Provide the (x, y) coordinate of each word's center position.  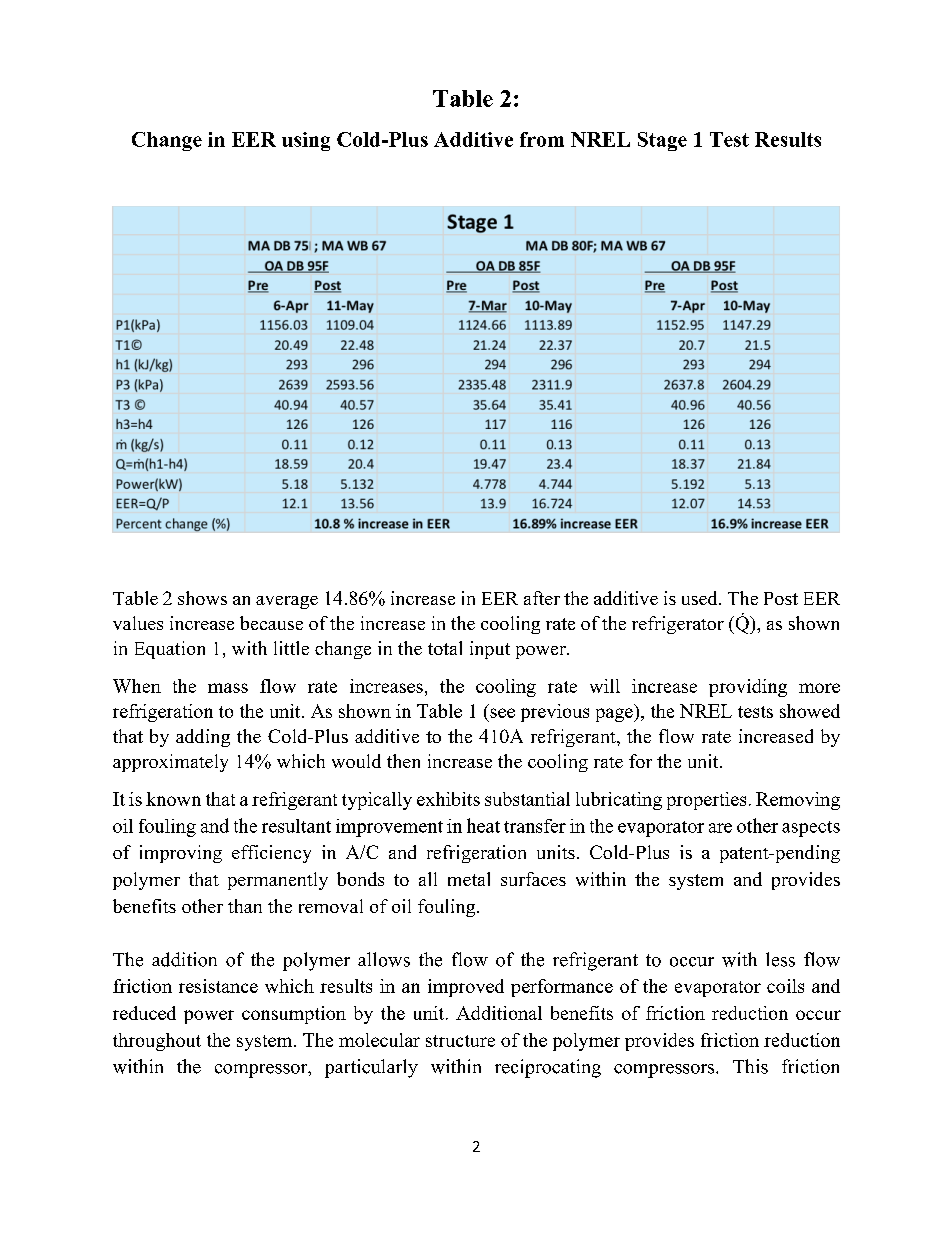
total (445, 648)
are (720, 828)
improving (181, 854)
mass (228, 688)
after (542, 598)
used (701, 598)
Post (781, 598)
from (542, 139)
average (287, 602)
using (306, 141)
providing (748, 688)
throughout (157, 1042)
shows (202, 598)
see (502, 713)
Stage (662, 141)
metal (469, 879)
